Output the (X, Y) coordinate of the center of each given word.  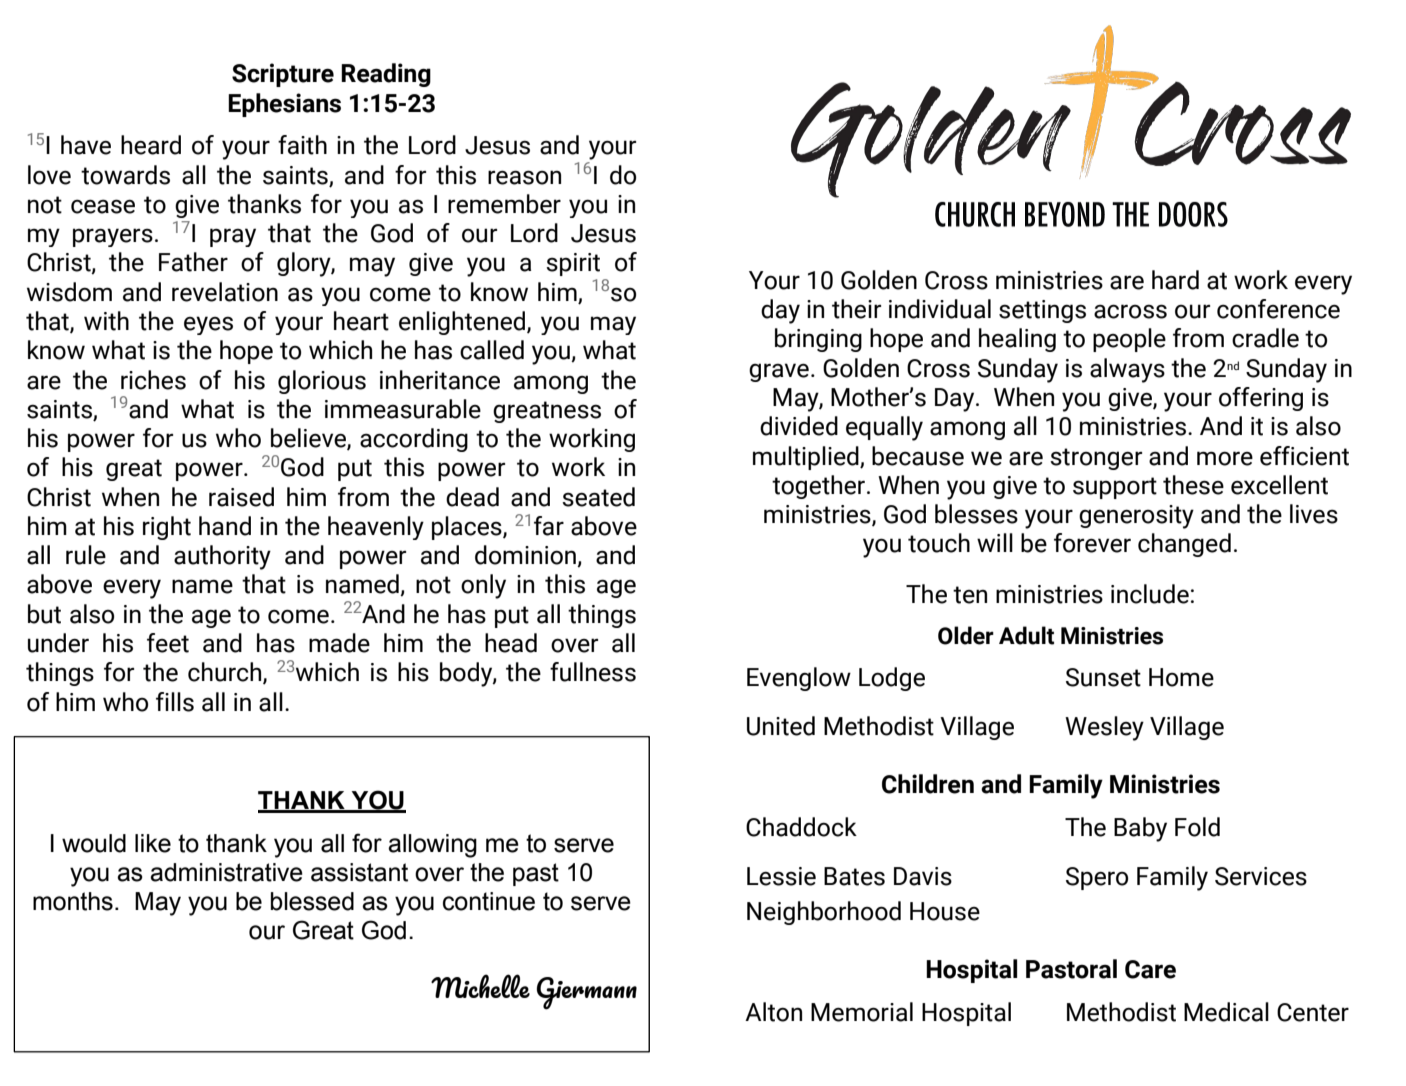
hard (1175, 280)
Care (1150, 969)
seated (598, 497)
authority (222, 557)
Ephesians (284, 105)
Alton (773, 1012)
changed (1184, 545)
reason (524, 177)
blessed (312, 901)
